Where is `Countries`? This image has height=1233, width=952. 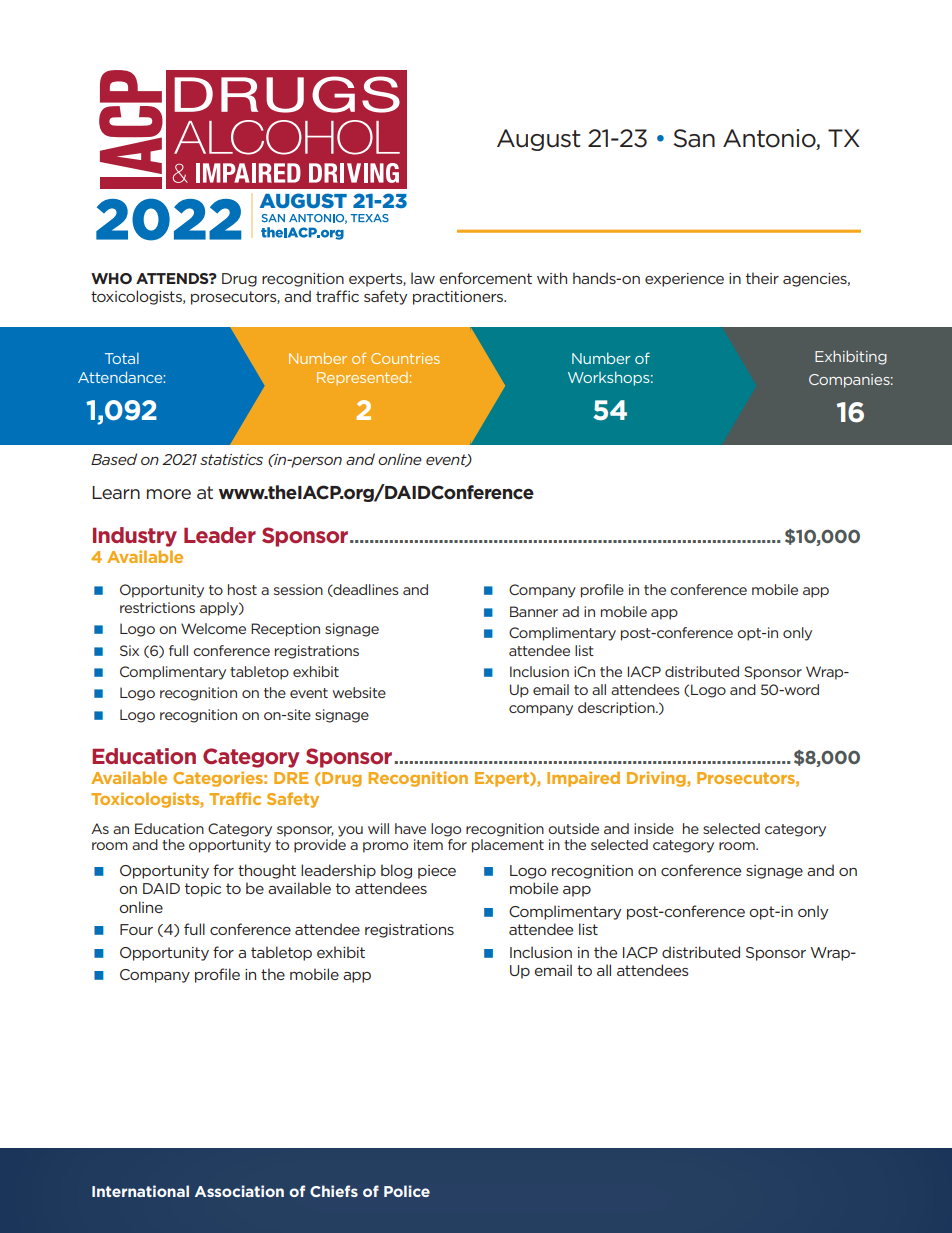
Countries is located at coordinates (405, 358).
